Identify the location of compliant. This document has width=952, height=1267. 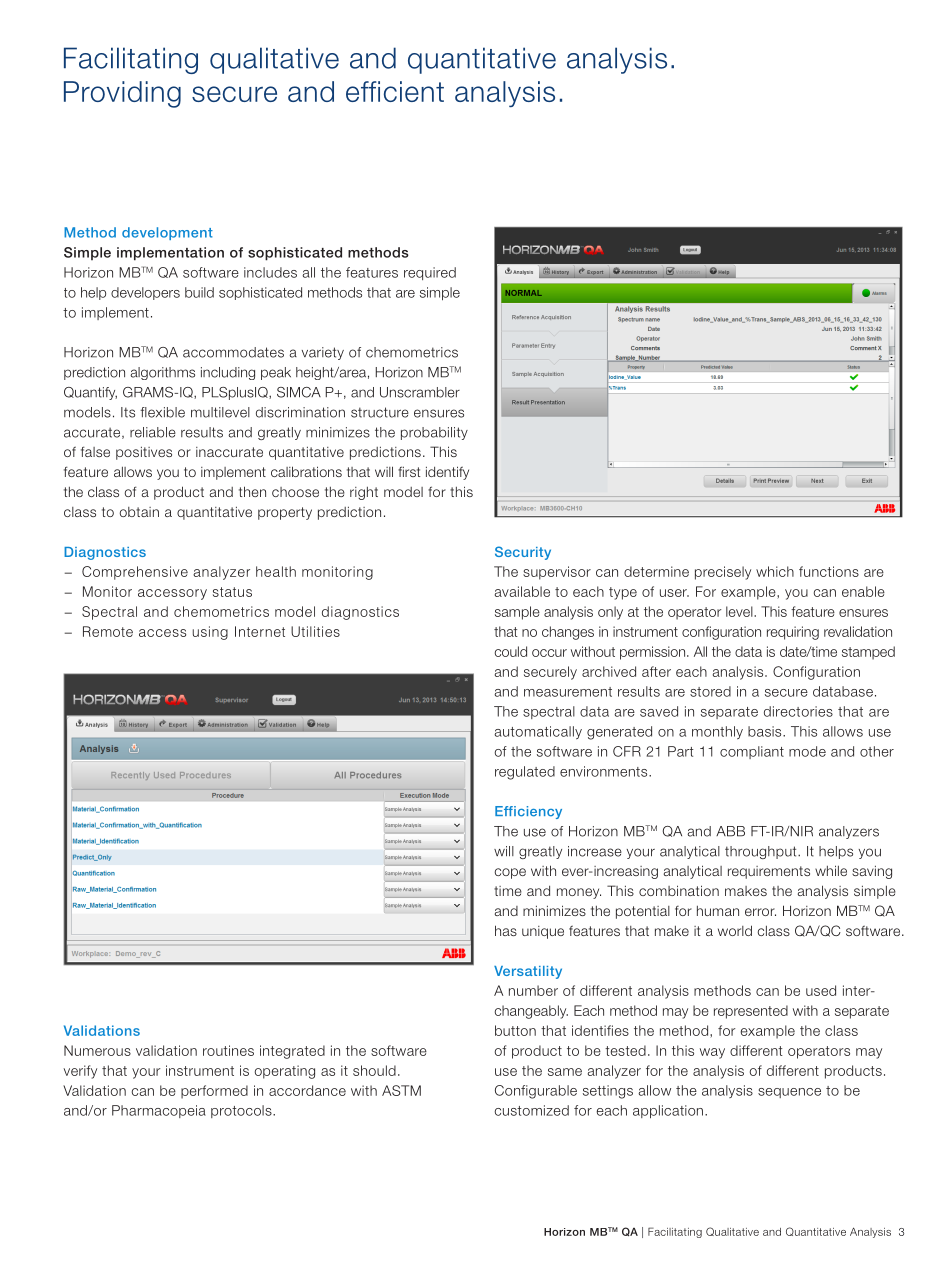
(752, 752).
